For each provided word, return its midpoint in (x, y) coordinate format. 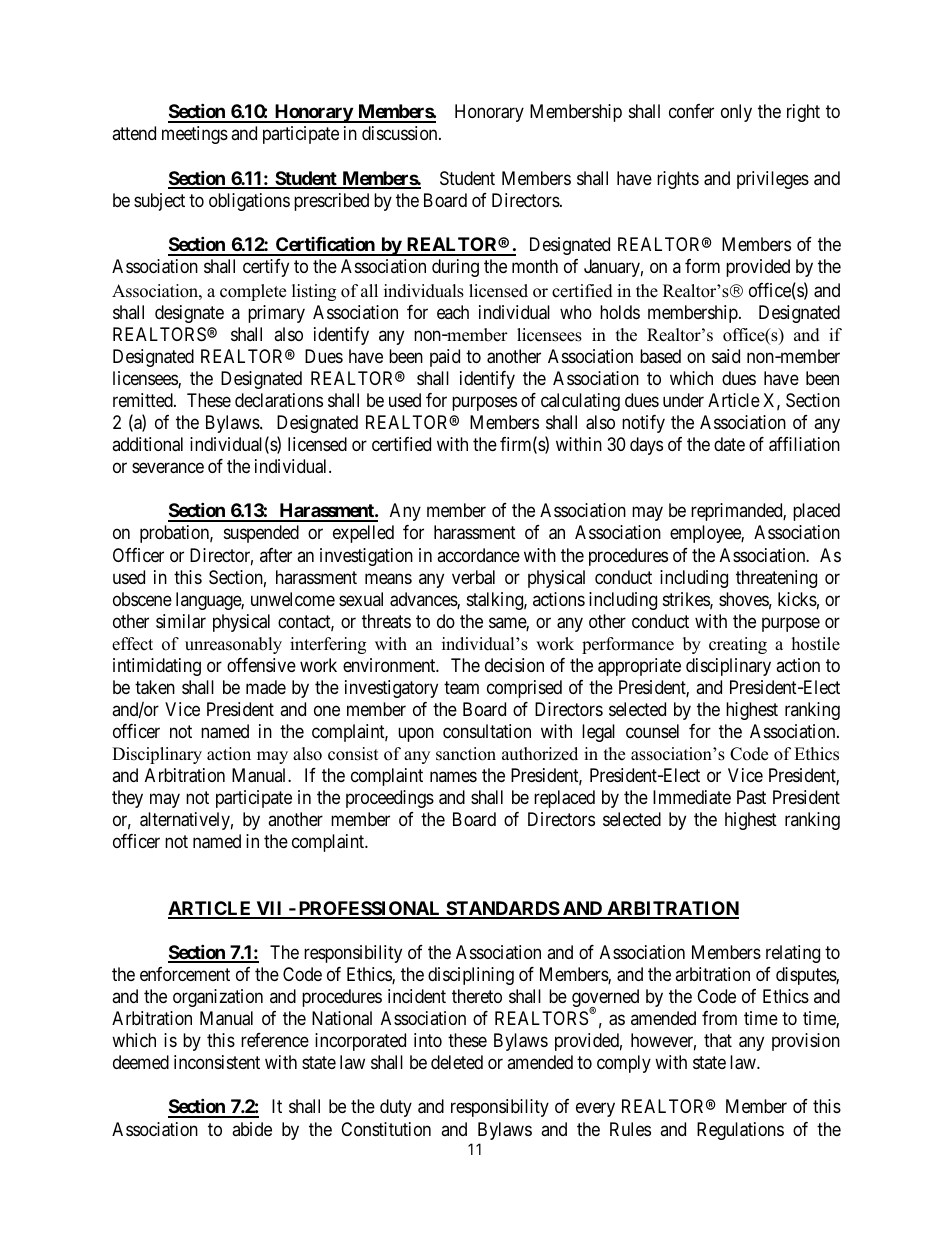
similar (181, 621)
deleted (457, 1062)
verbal (473, 577)
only (736, 113)
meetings (195, 135)
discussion (401, 133)
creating (738, 645)
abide (252, 1129)
